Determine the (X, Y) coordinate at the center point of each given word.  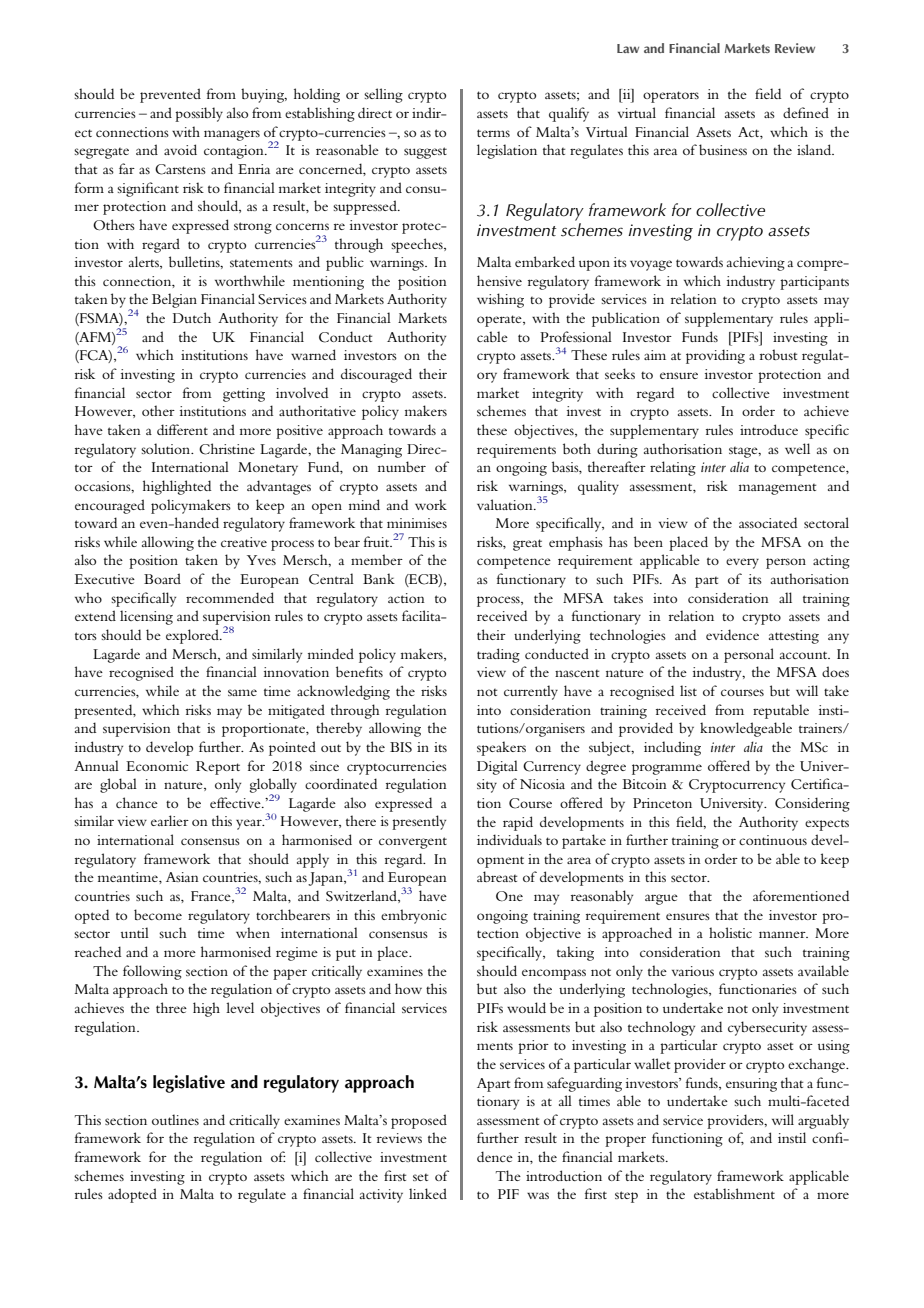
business (723, 149)
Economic (157, 766)
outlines (175, 1119)
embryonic (414, 916)
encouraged (110, 506)
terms (493, 133)
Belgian (174, 300)
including (672, 748)
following (152, 972)
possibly (199, 114)
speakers (501, 748)
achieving (756, 263)
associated (768, 522)
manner (783, 934)
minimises (417, 523)
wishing (500, 300)
